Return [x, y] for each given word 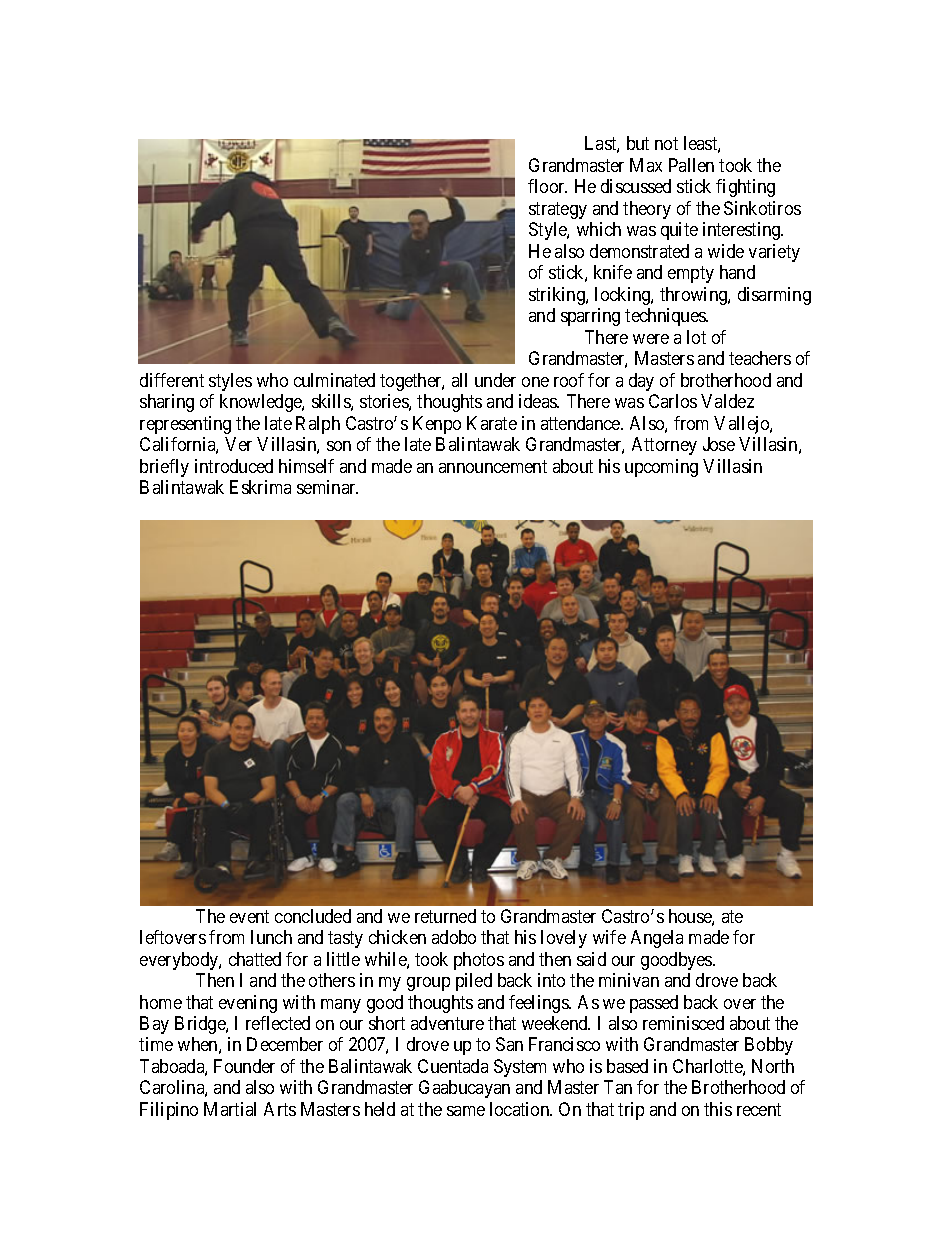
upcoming [661, 468]
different [172, 380]
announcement [493, 466]
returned [445, 916]
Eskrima [260, 487]
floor [547, 186]
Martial [230, 1109]
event [249, 916]
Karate [492, 423]
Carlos [673, 401]
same [466, 1111]
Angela [657, 939]
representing [185, 425]
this [718, 1109]
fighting [745, 188]
